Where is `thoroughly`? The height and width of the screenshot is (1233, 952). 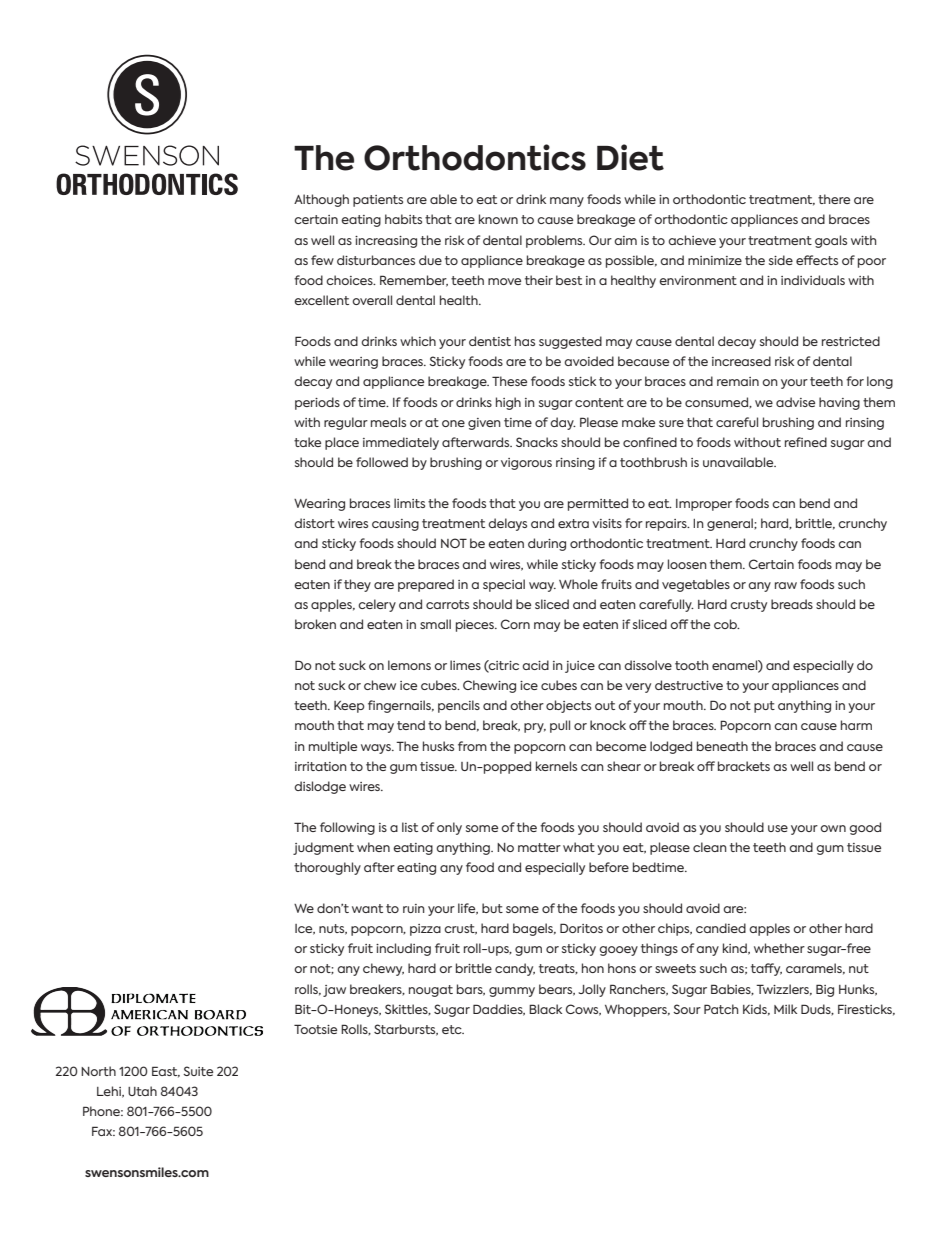
thoroughly is located at coordinates (327, 868).
